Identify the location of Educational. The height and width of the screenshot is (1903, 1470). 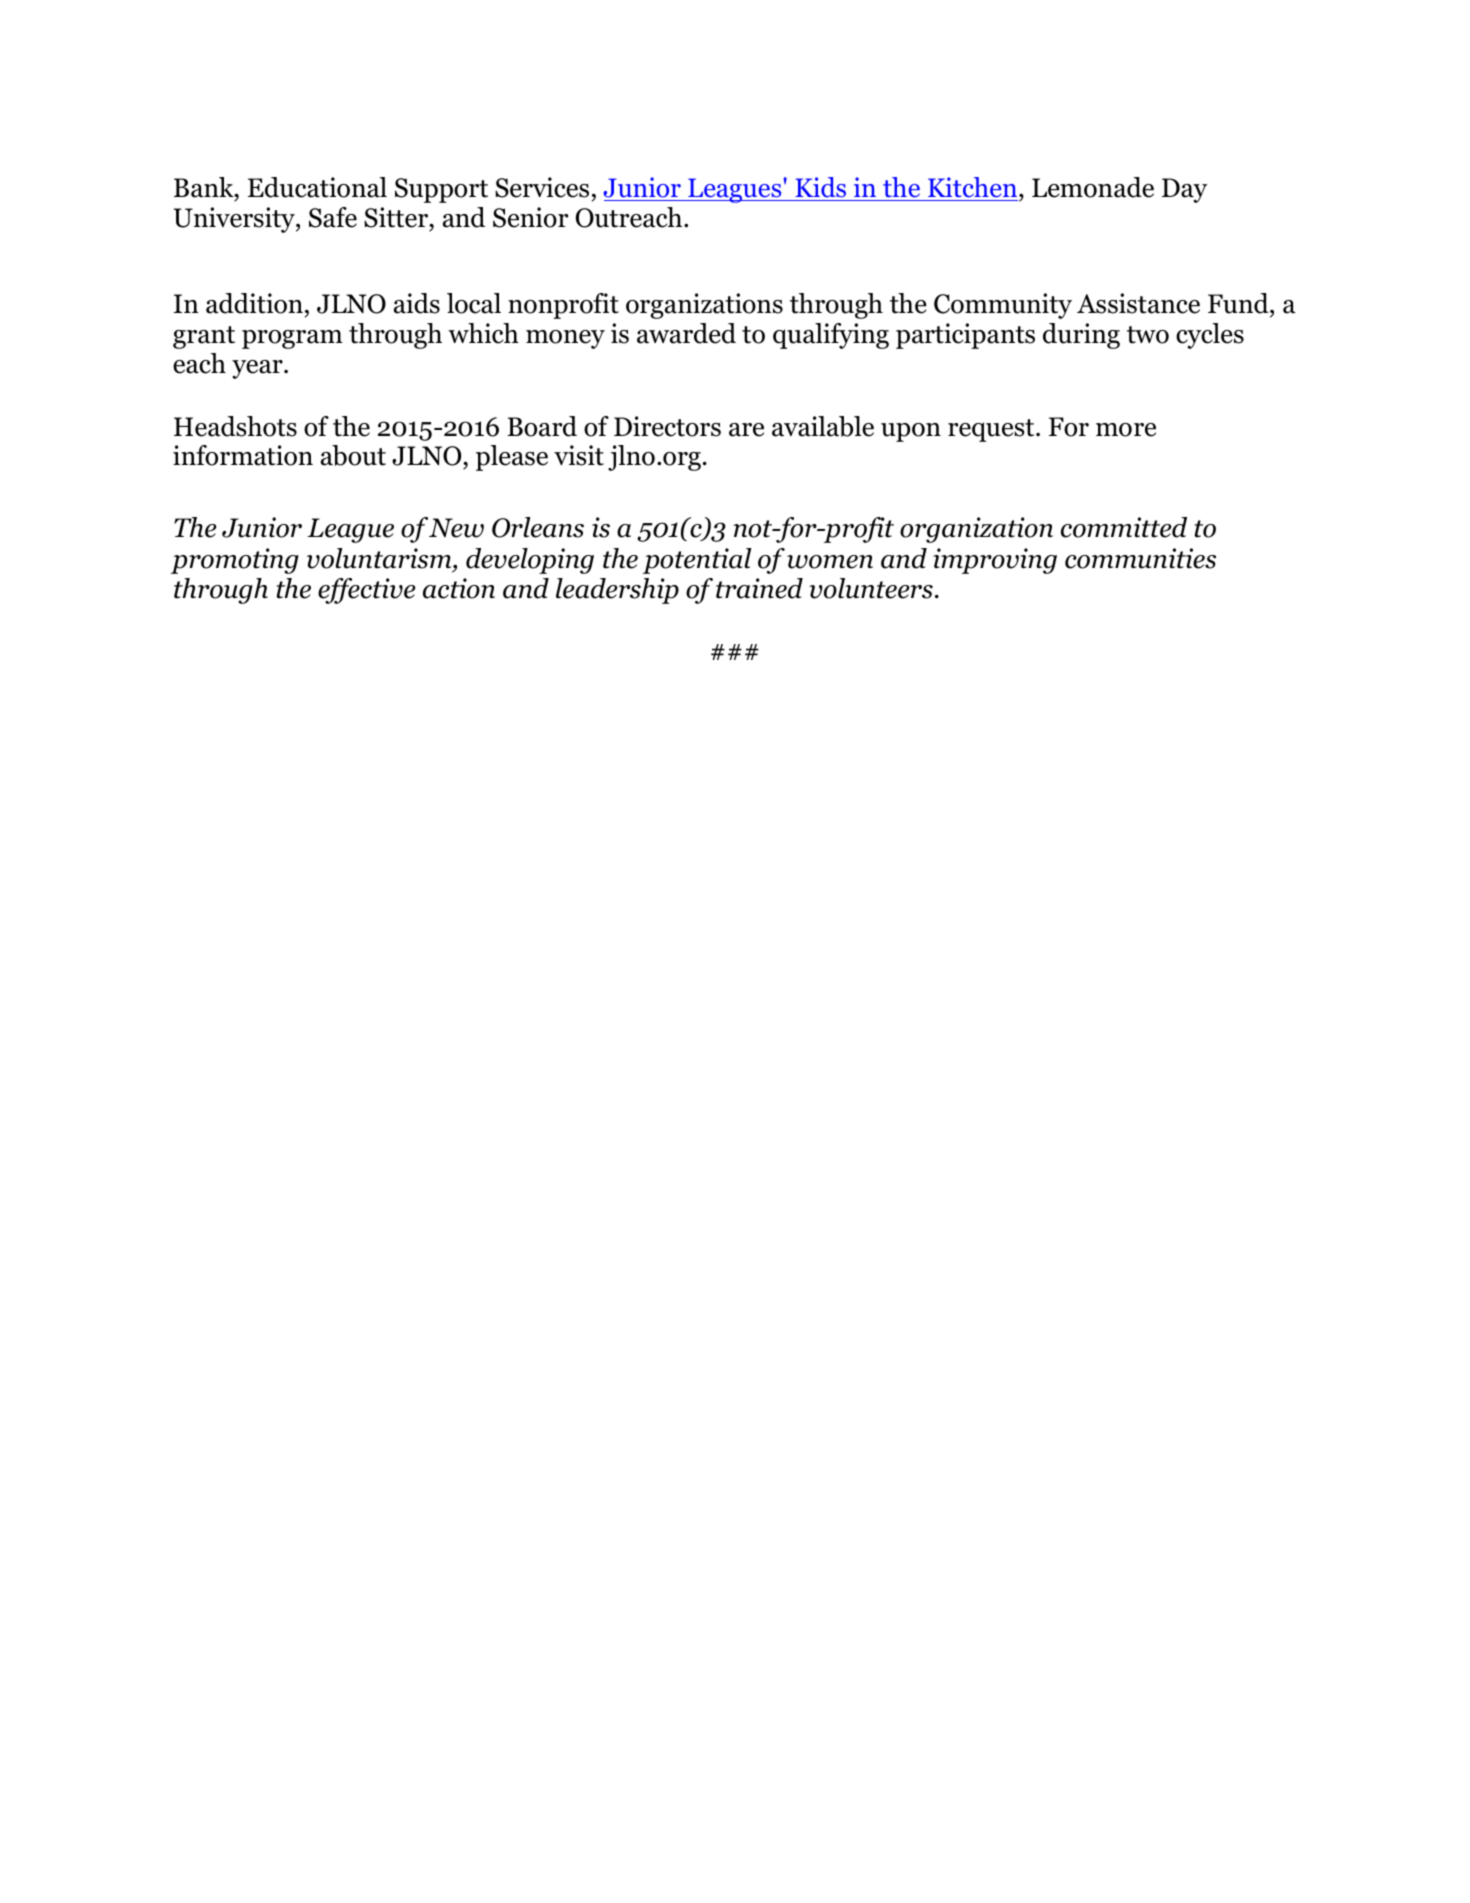
(317, 187).
